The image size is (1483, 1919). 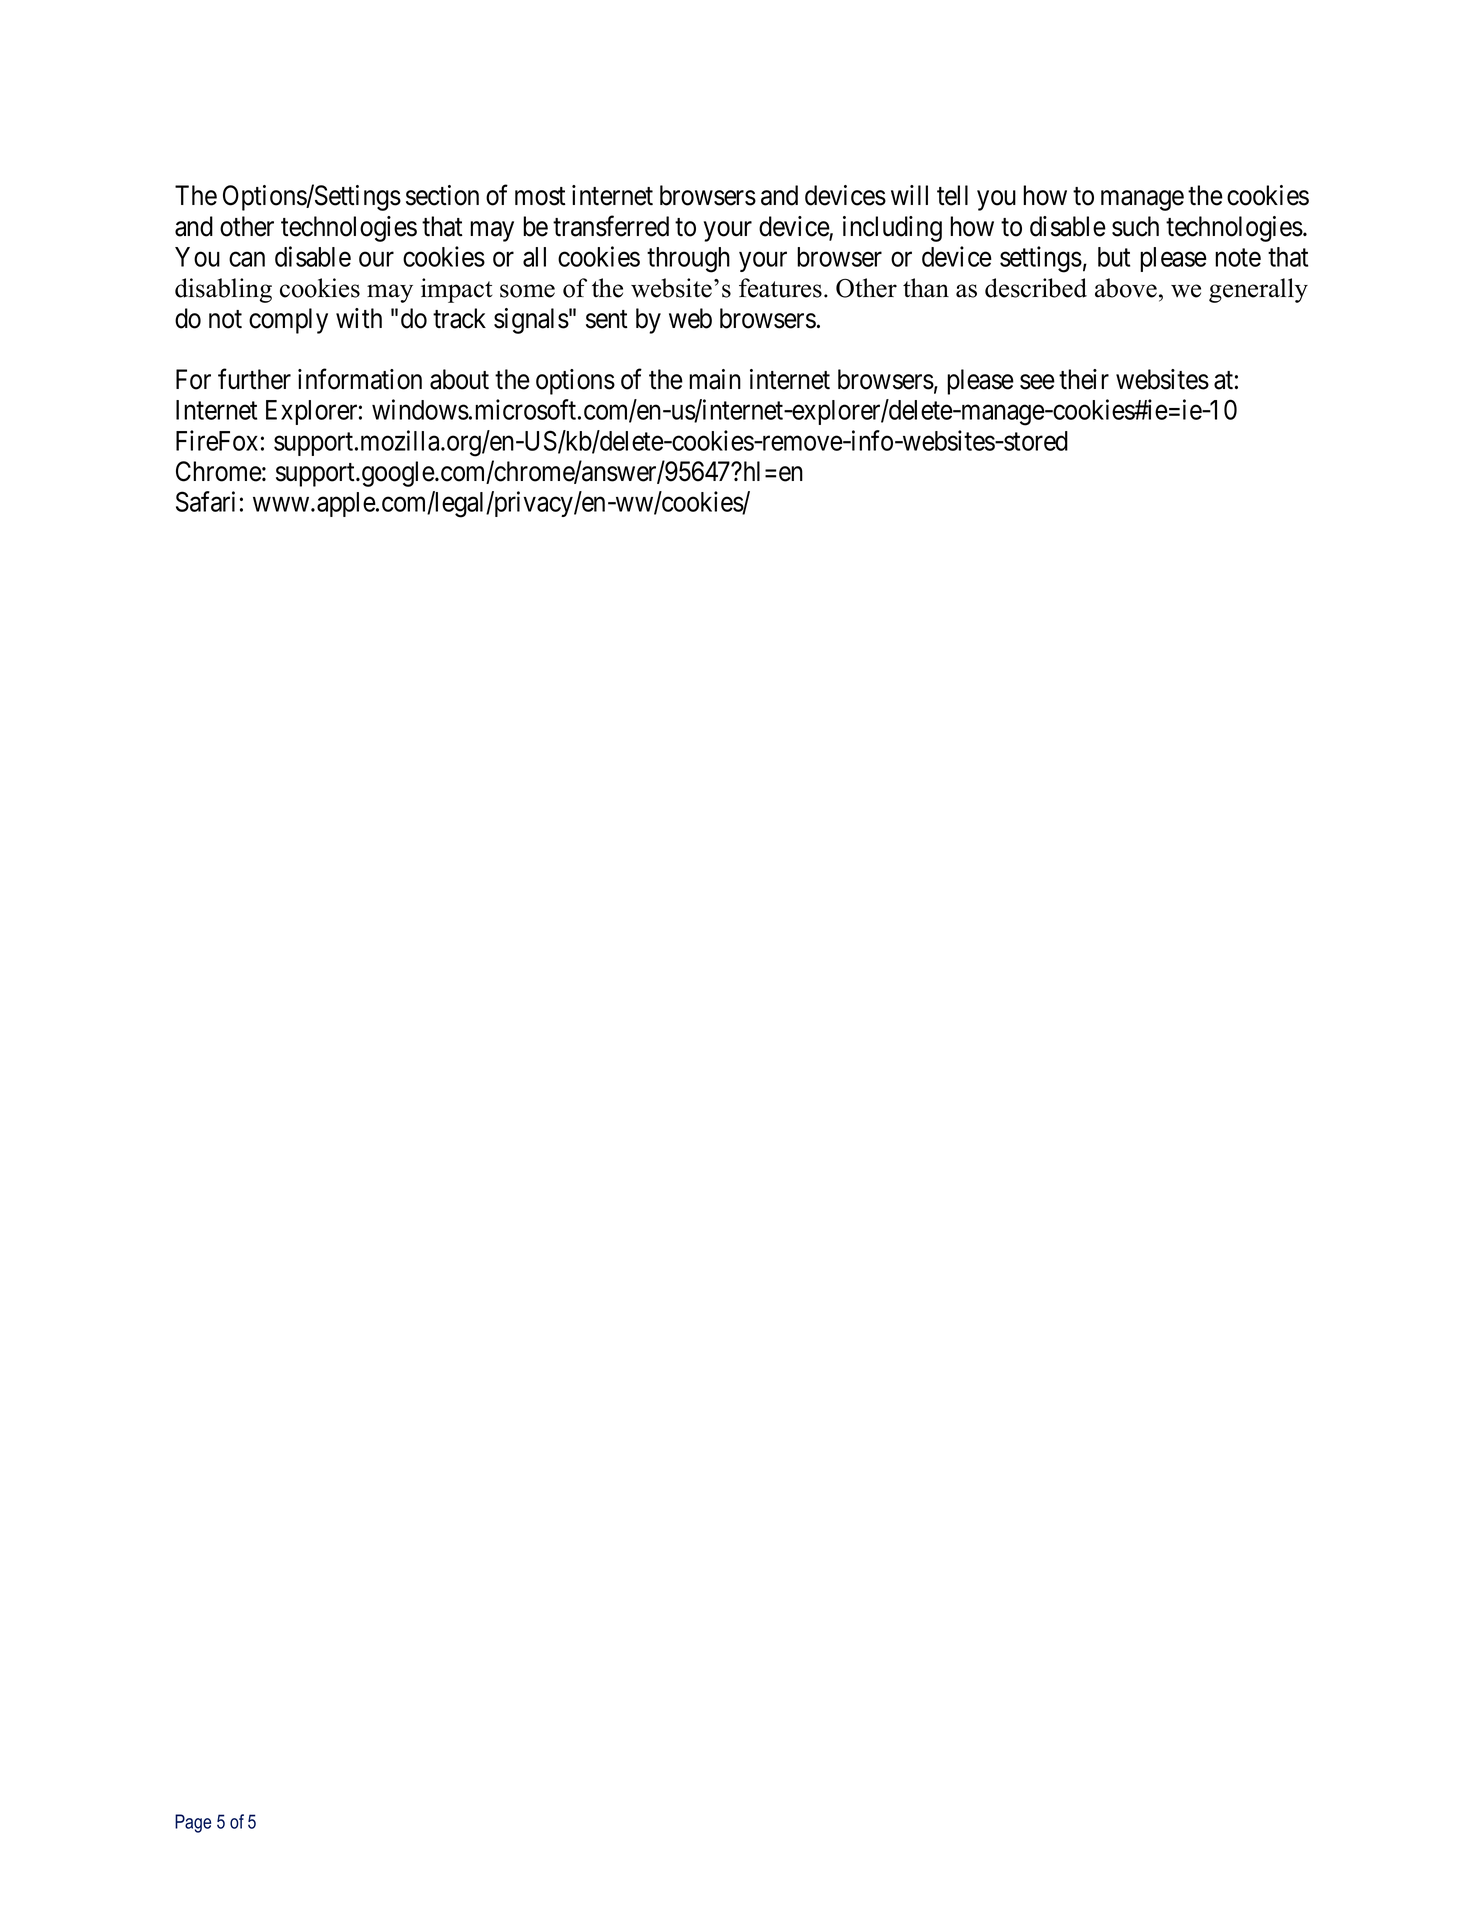 What do you see at coordinates (1037, 382) in the screenshot?
I see `see` at bounding box center [1037, 382].
